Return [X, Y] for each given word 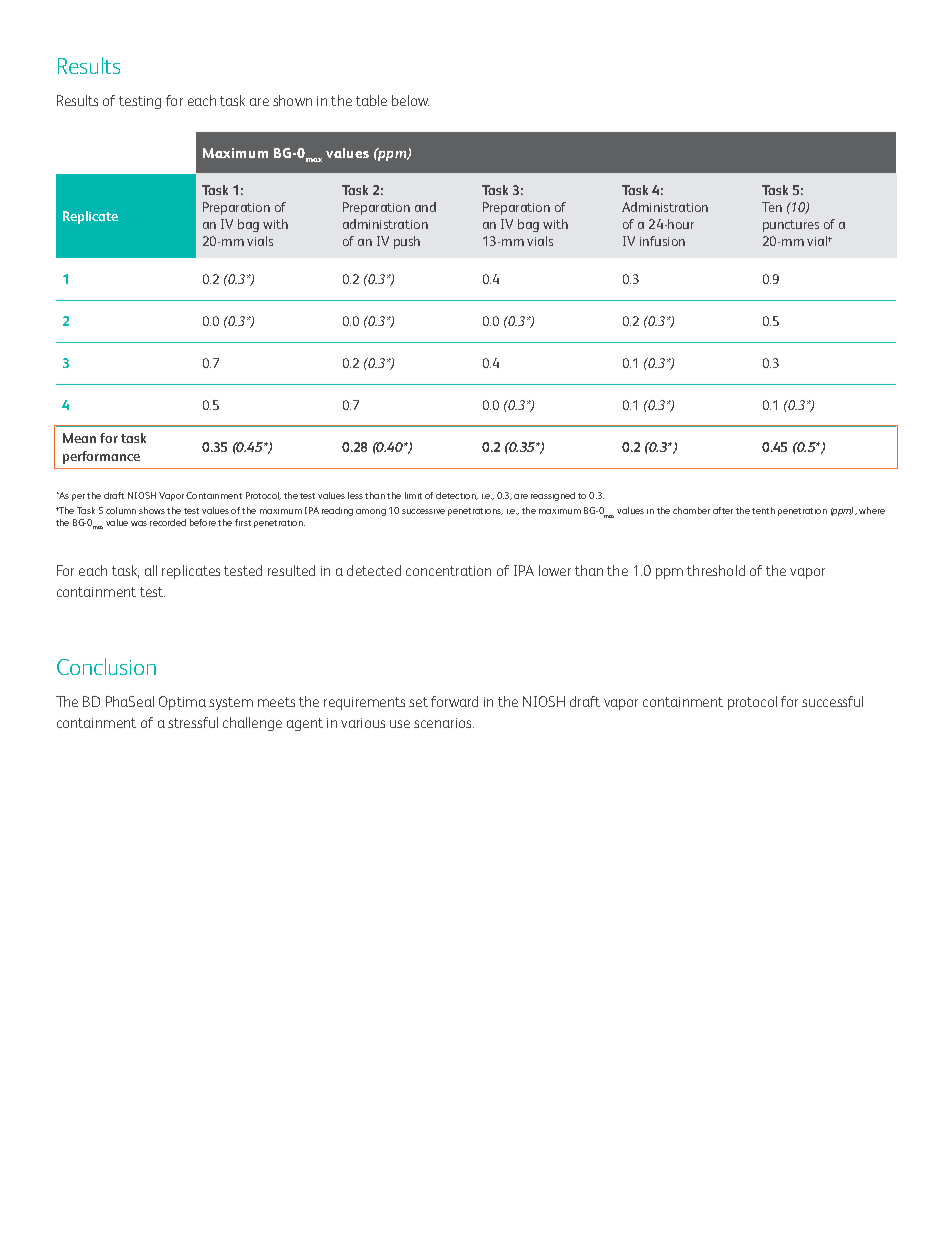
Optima [182, 703]
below [410, 100]
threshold [716, 570]
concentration [448, 571]
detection [457, 496]
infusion [662, 241]
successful [832, 701]
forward [454, 701]
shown [292, 100]
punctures [791, 226]
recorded [168, 522]
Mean [79, 438]
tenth [763, 510]
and [425, 207]
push [407, 242]
